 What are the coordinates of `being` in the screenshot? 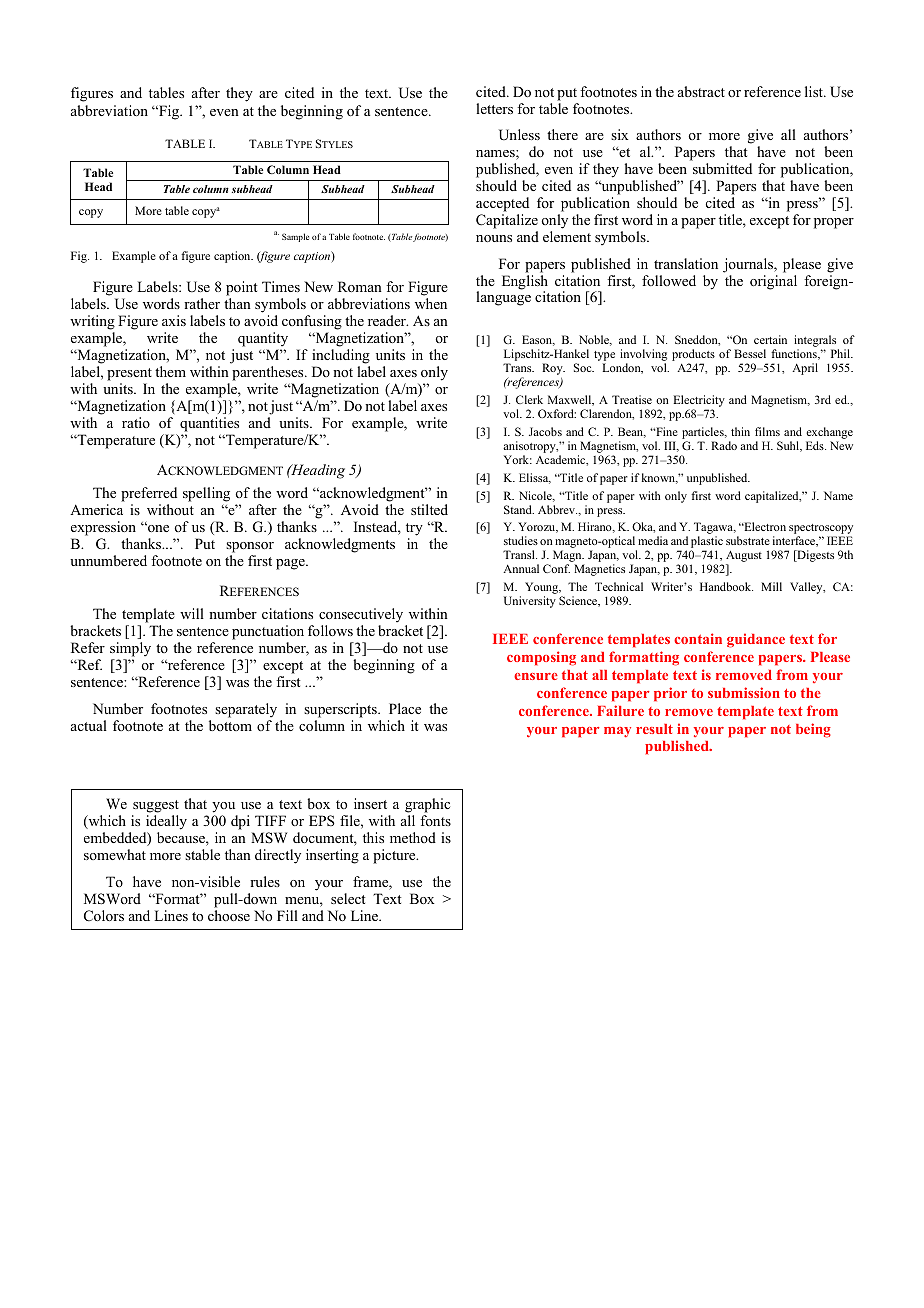 It's located at (813, 730).
